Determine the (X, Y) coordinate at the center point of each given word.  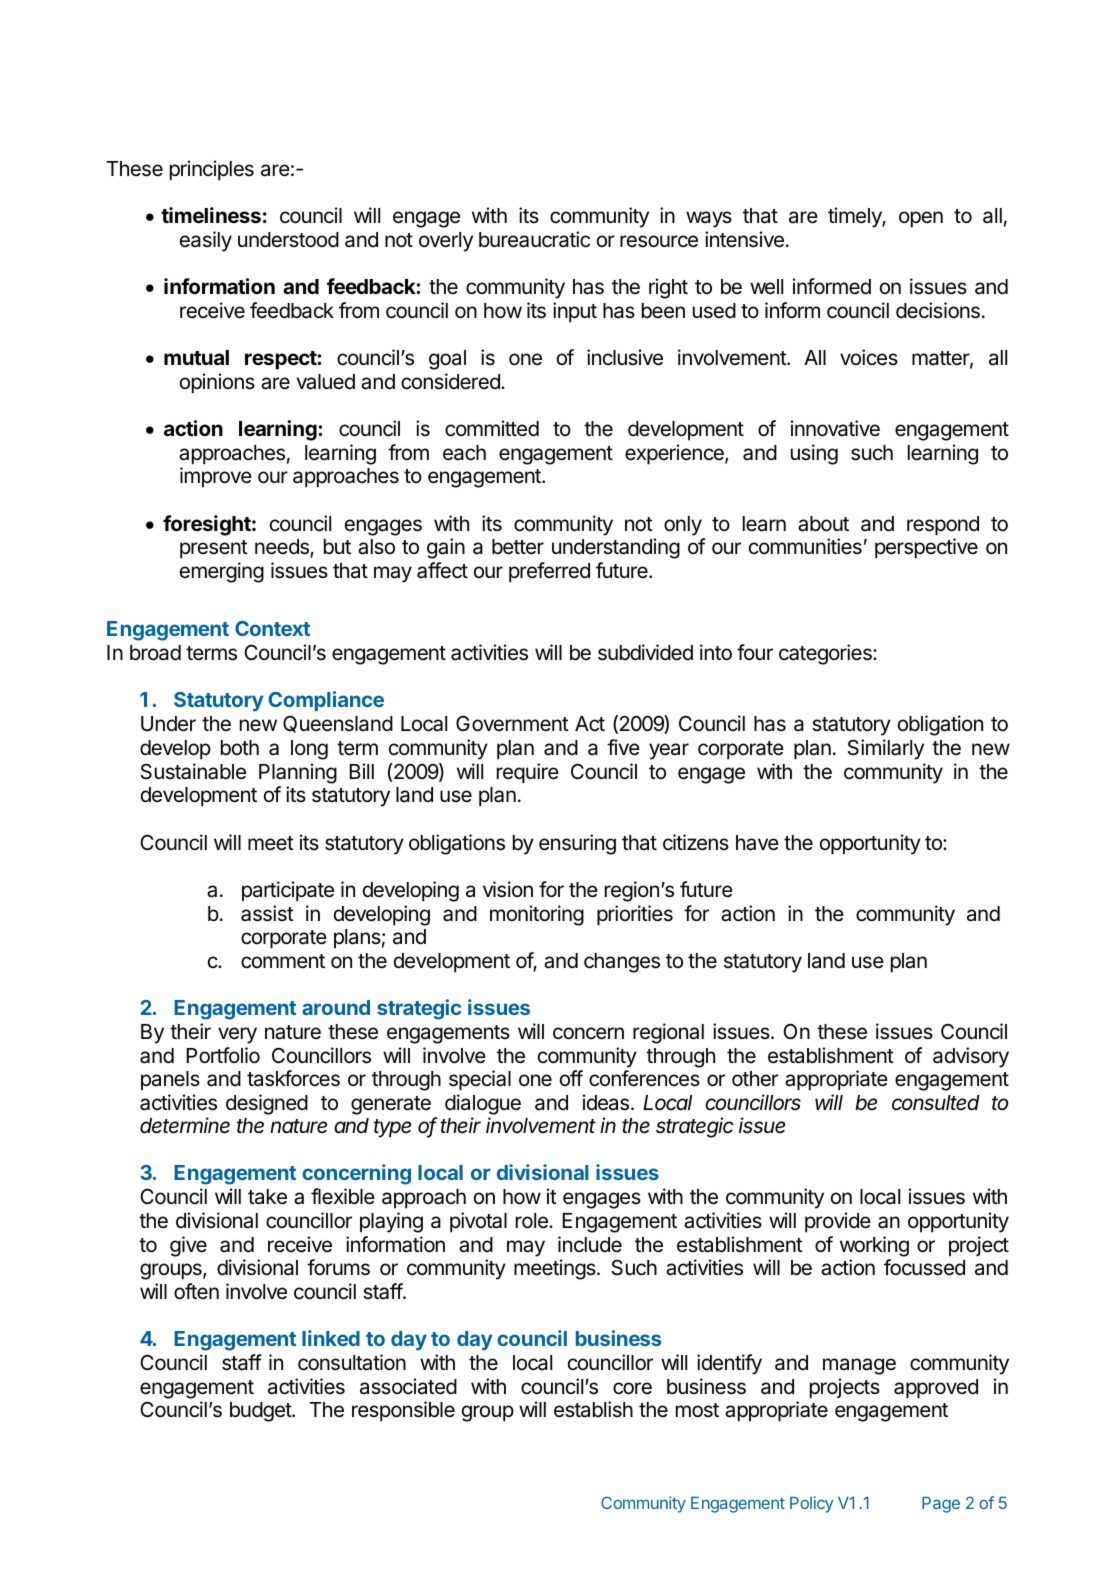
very (237, 1035)
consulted (936, 1103)
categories (826, 654)
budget (261, 1412)
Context (272, 628)
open (921, 219)
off (571, 1078)
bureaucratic (534, 239)
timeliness (211, 215)
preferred (549, 572)
